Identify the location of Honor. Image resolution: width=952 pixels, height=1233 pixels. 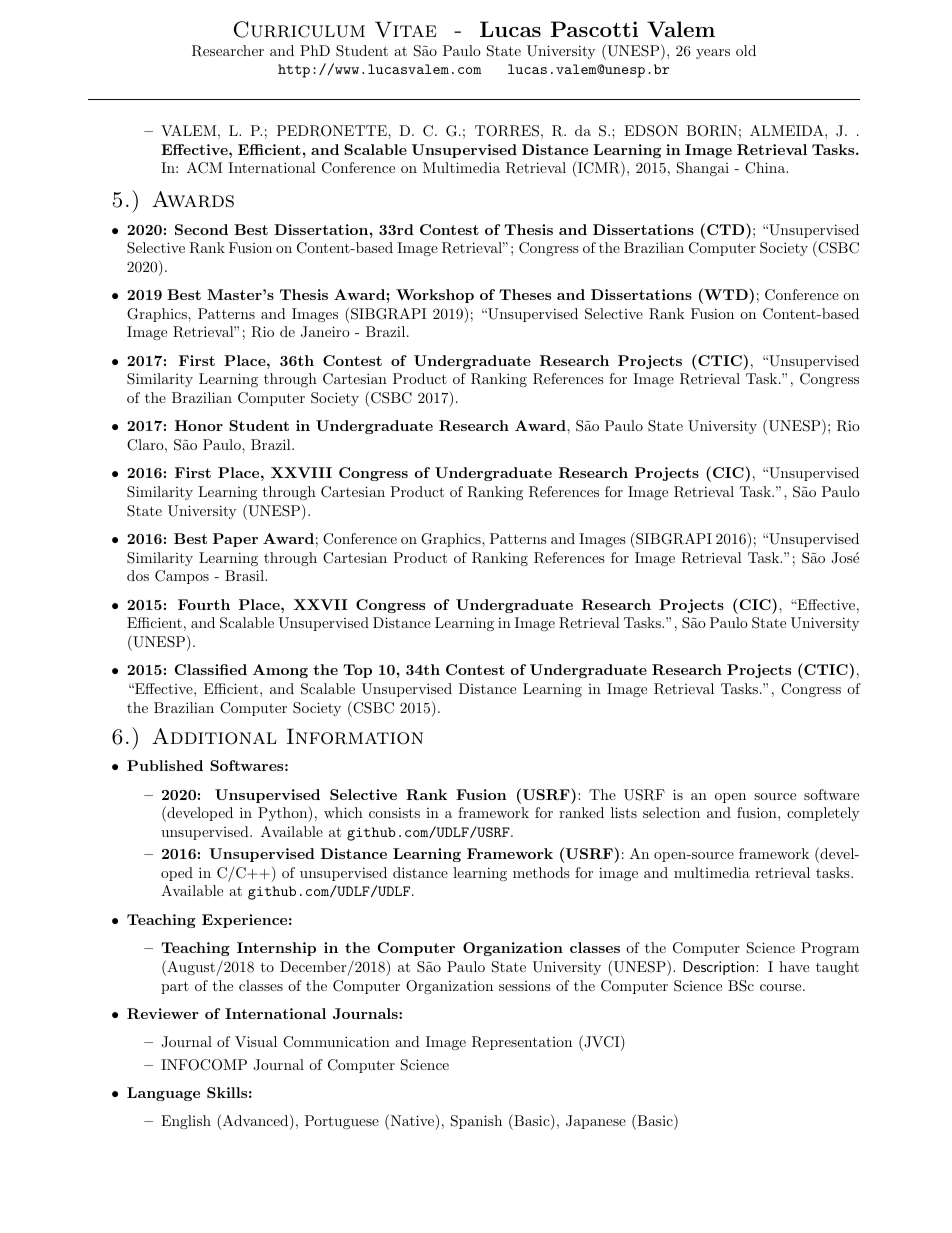
(199, 425).
